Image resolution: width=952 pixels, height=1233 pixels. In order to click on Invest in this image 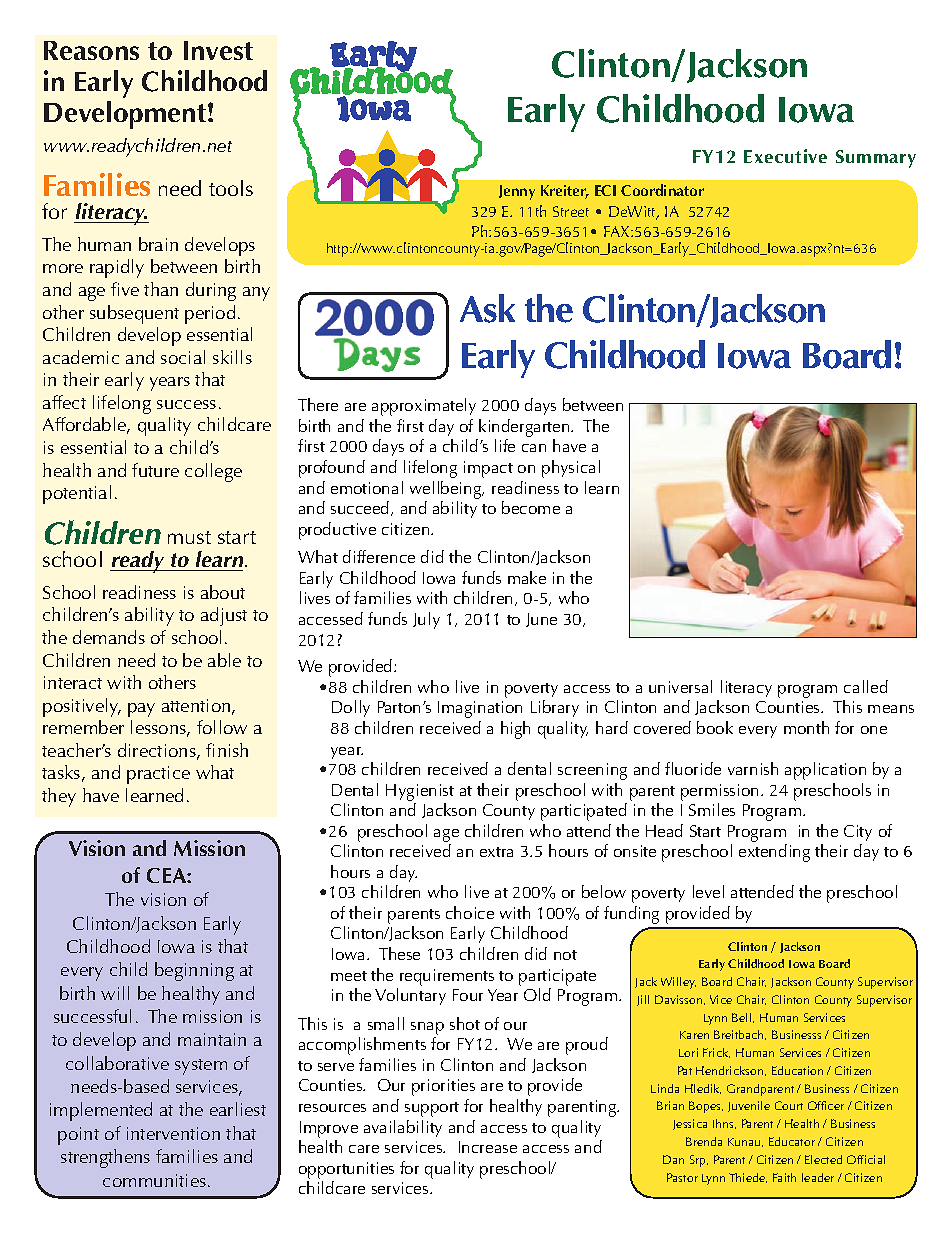, I will do `click(218, 50)`.
